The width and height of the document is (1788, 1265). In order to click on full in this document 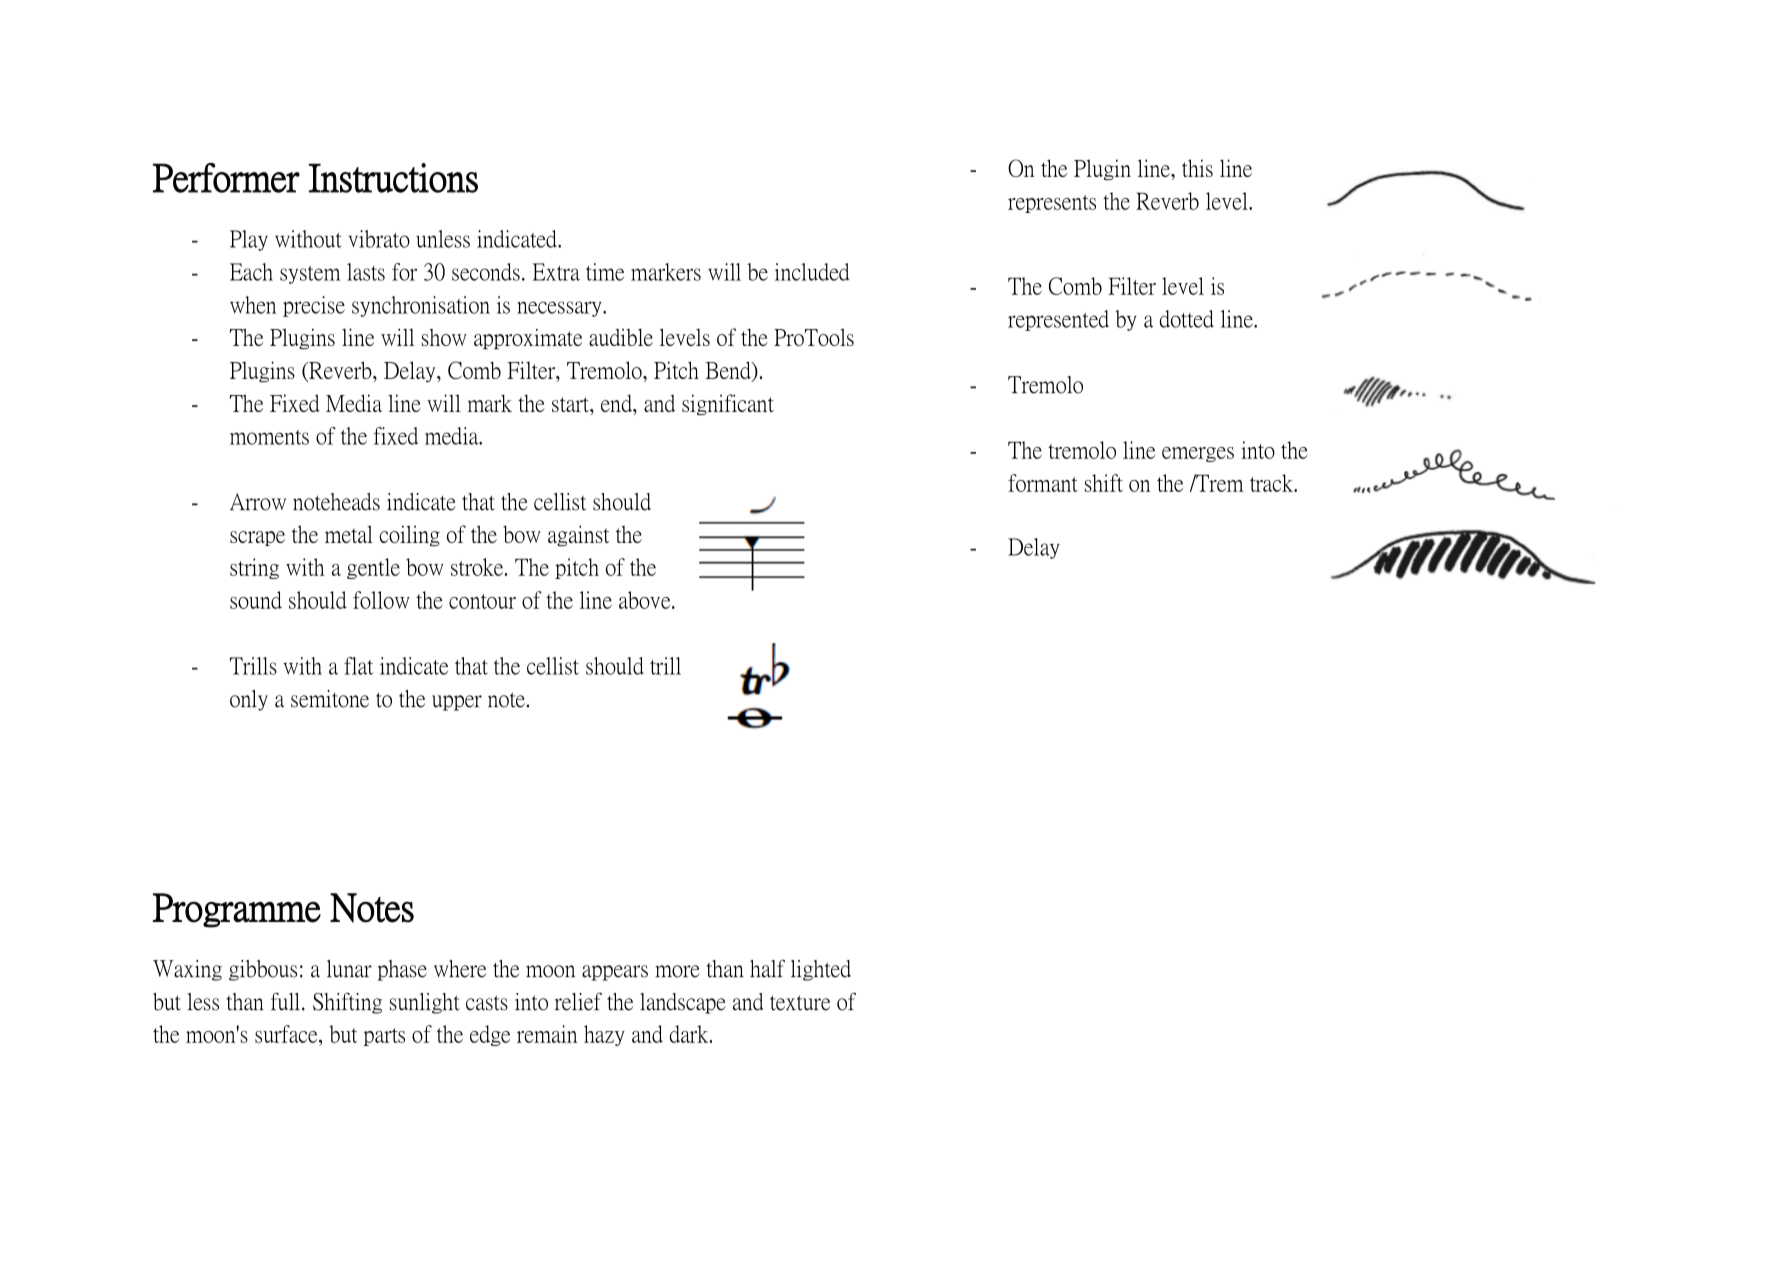, I will do `click(285, 1001)`.
